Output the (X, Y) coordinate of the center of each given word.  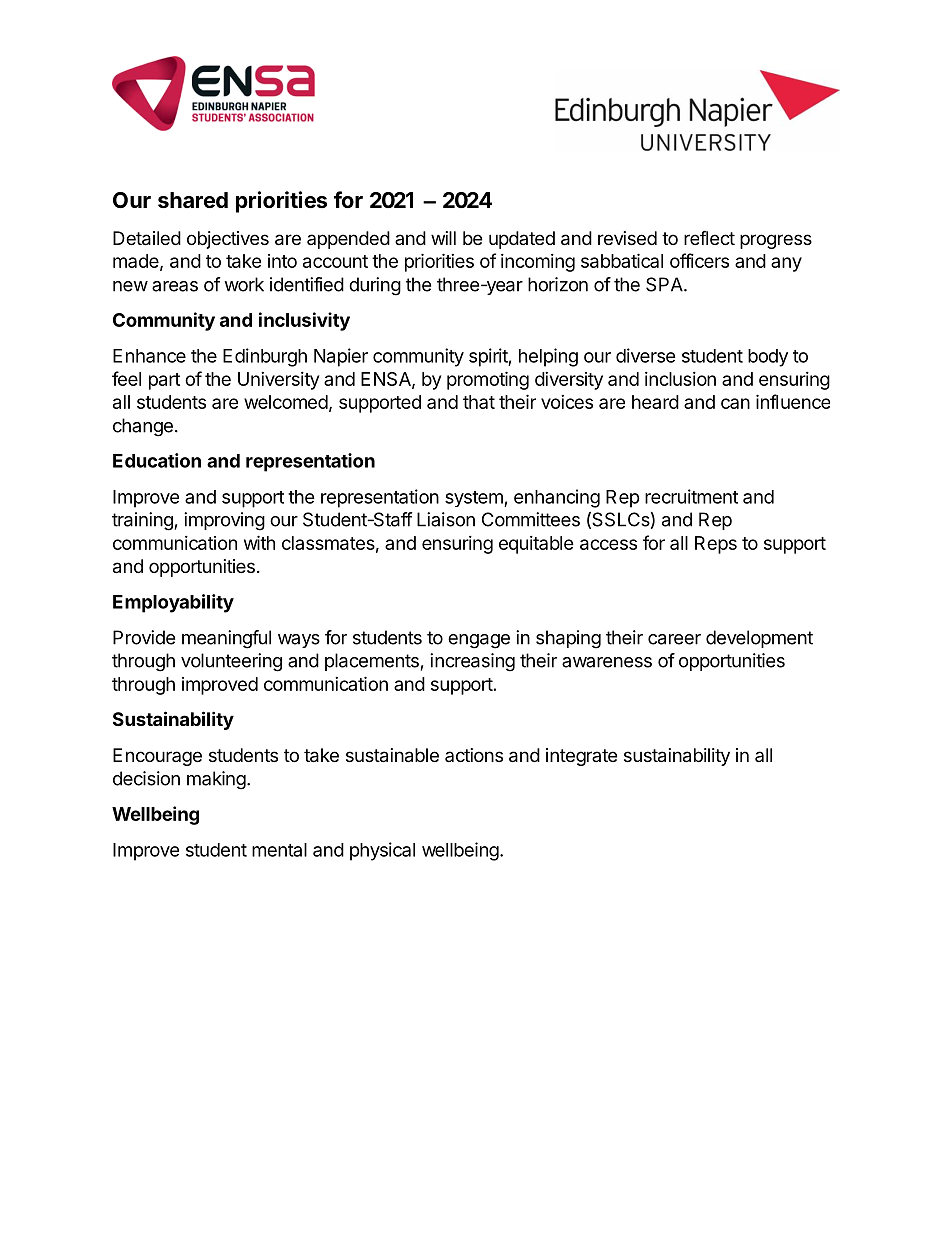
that (479, 402)
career (674, 639)
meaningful (226, 639)
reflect (709, 238)
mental (279, 850)
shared (193, 200)
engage (479, 641)
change (143, 427)
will (443, 238)
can (735, 403)
